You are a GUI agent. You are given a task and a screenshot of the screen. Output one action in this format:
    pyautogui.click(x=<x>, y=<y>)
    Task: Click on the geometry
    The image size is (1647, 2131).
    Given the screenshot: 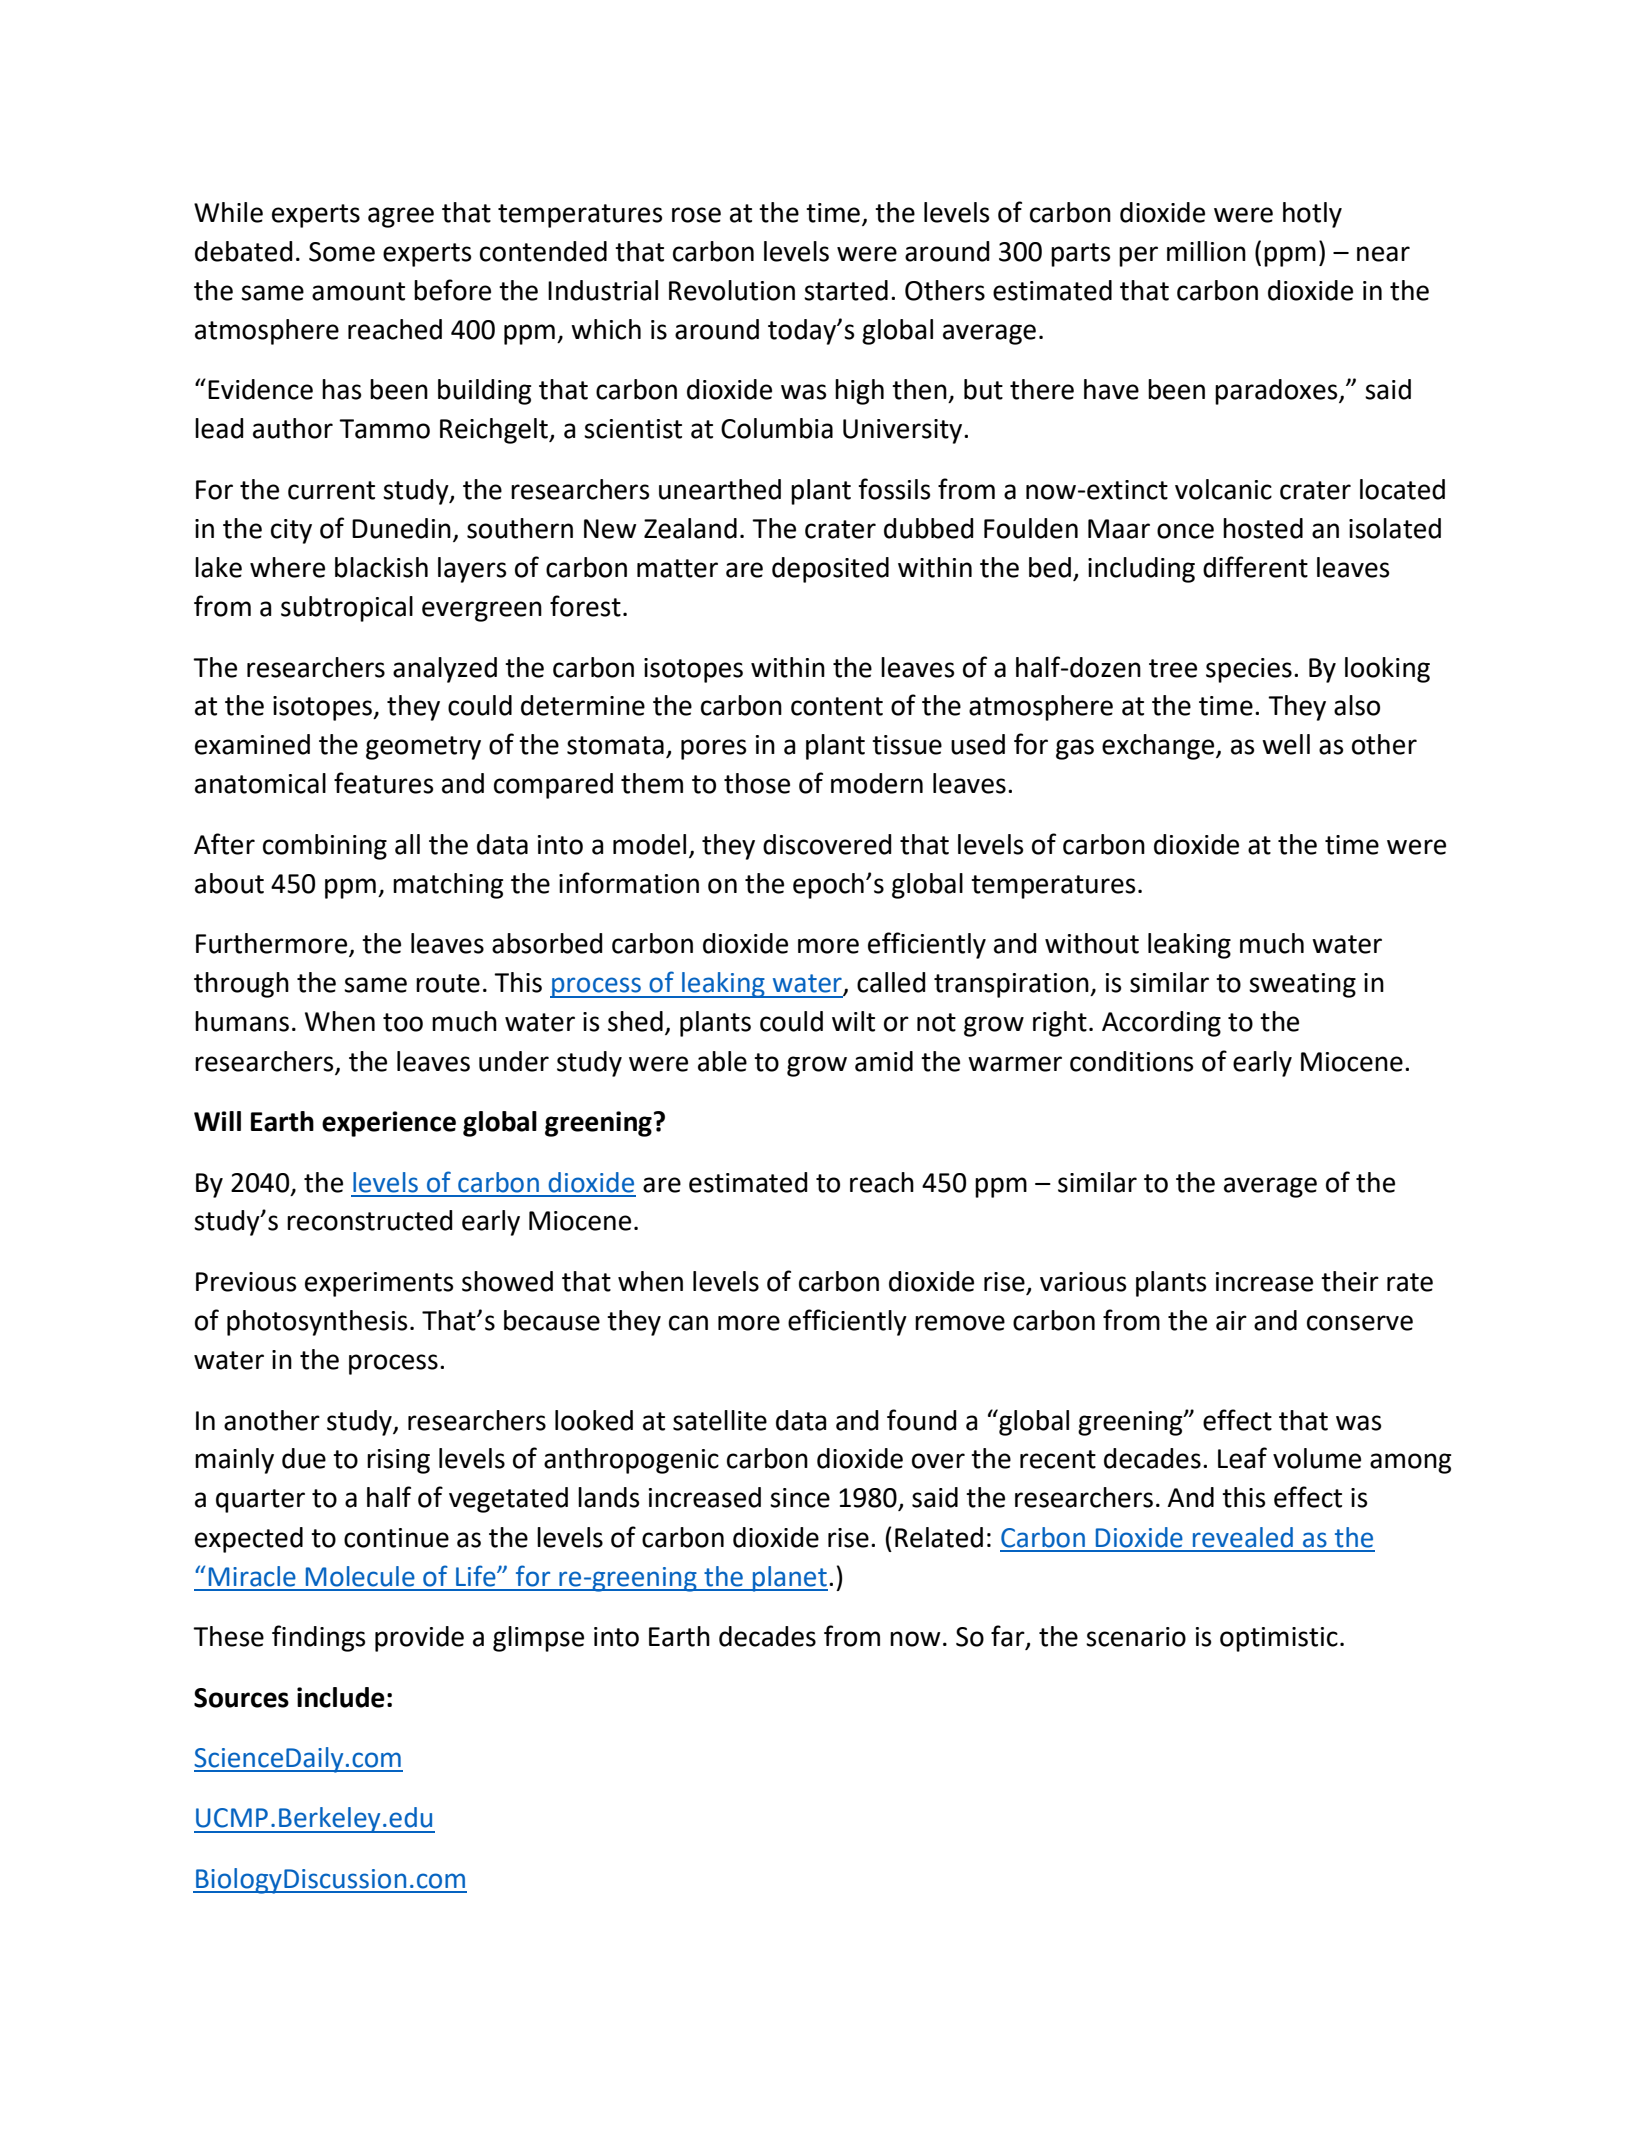 What is the action you would take?
    pyautogui.click(x=423, y=748)
